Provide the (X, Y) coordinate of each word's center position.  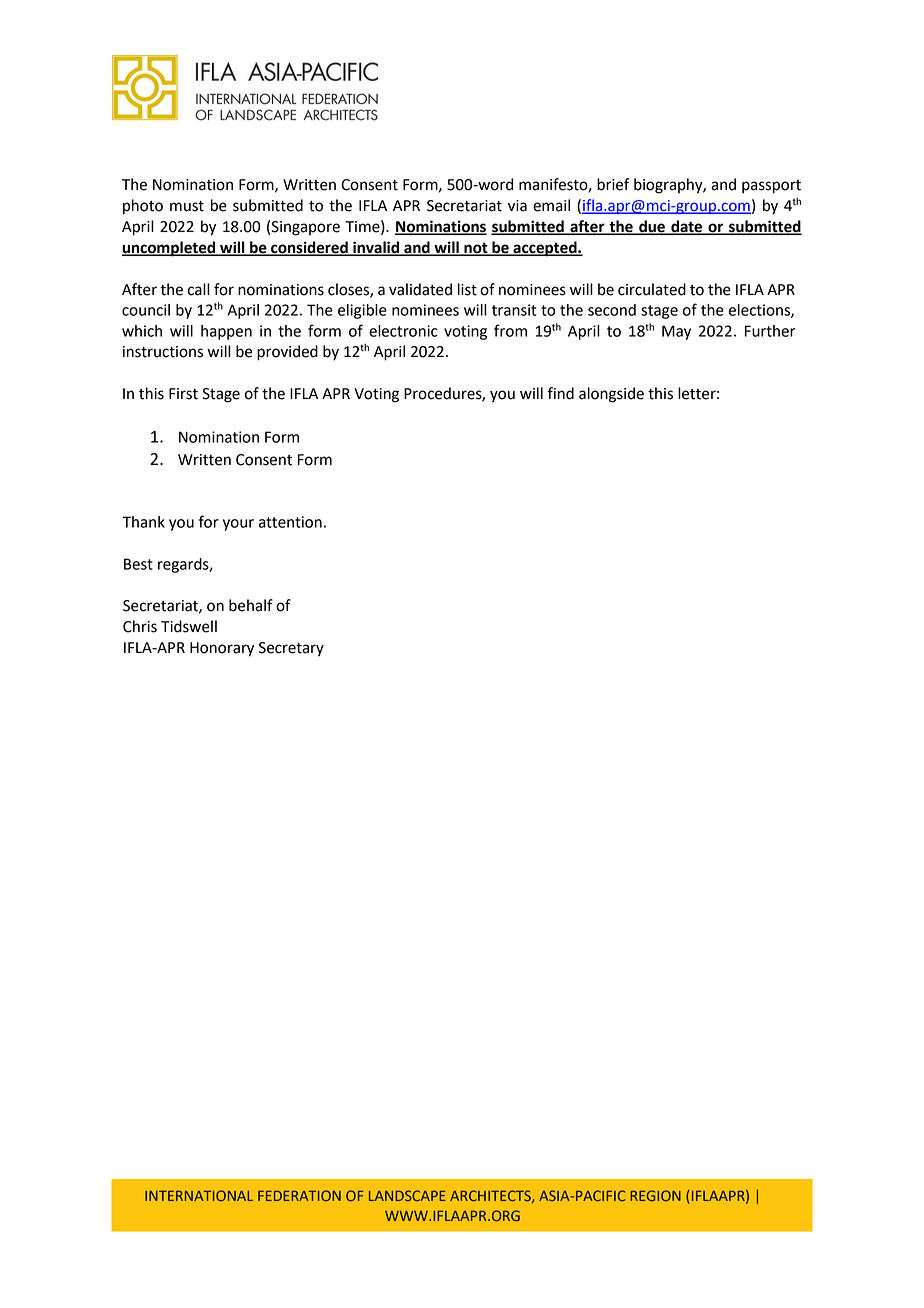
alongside (611, 395)
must (187, 206)
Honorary (222, 649)
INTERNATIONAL (199, 1195)
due (652, 227)
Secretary (291, 649)
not (476, 248)
